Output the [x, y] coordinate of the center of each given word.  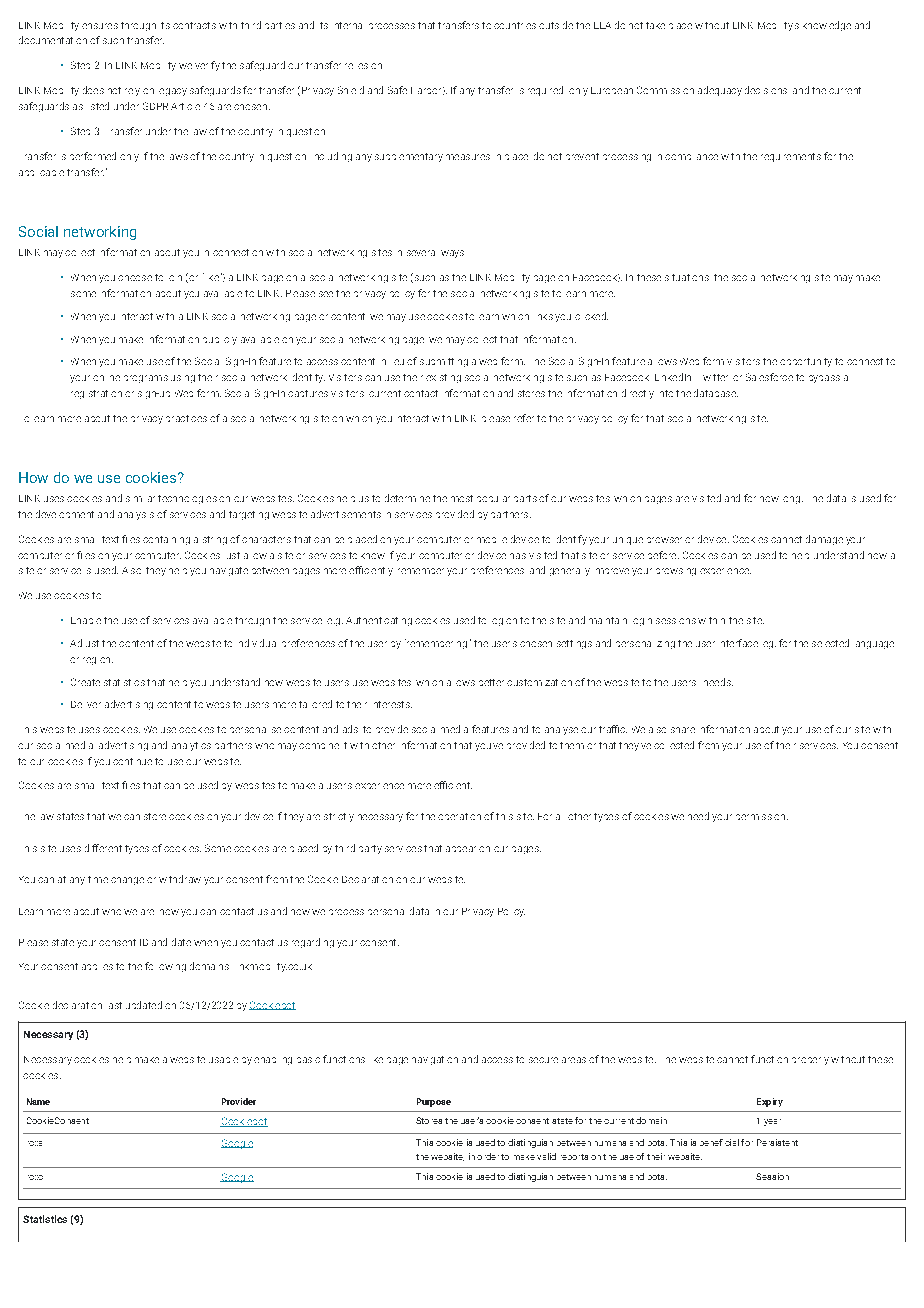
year [772, 1122]
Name [38, 1101]
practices [186, 418]
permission [762, 817]
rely [132, 92]
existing [443, 378]
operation [459, 816]
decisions [766, 90]
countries [515, 25]
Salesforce [769, 377]
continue [132, 761]
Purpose [434, 1102]
